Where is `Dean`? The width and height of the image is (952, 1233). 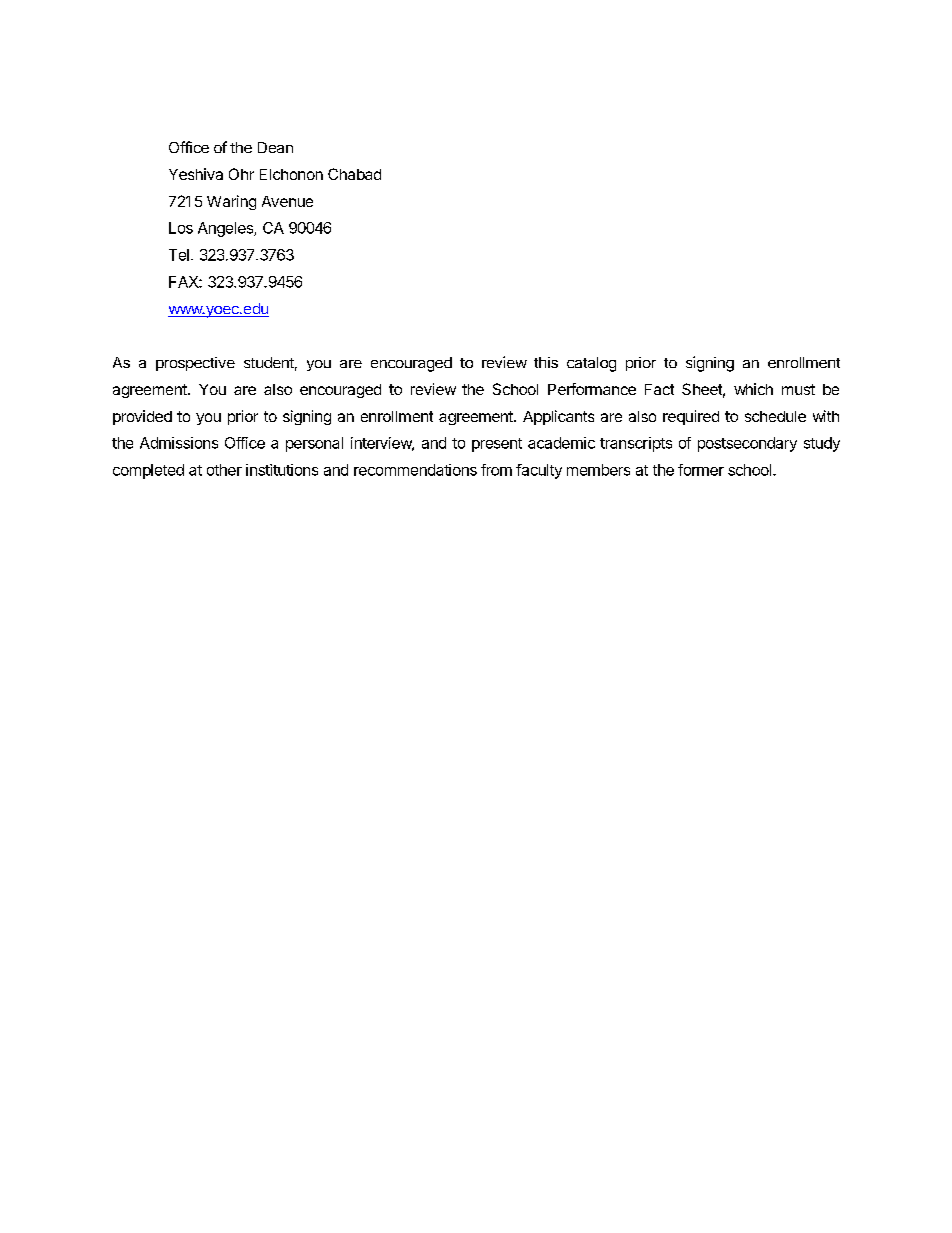
Dean is located at coordinates (275, 147).
